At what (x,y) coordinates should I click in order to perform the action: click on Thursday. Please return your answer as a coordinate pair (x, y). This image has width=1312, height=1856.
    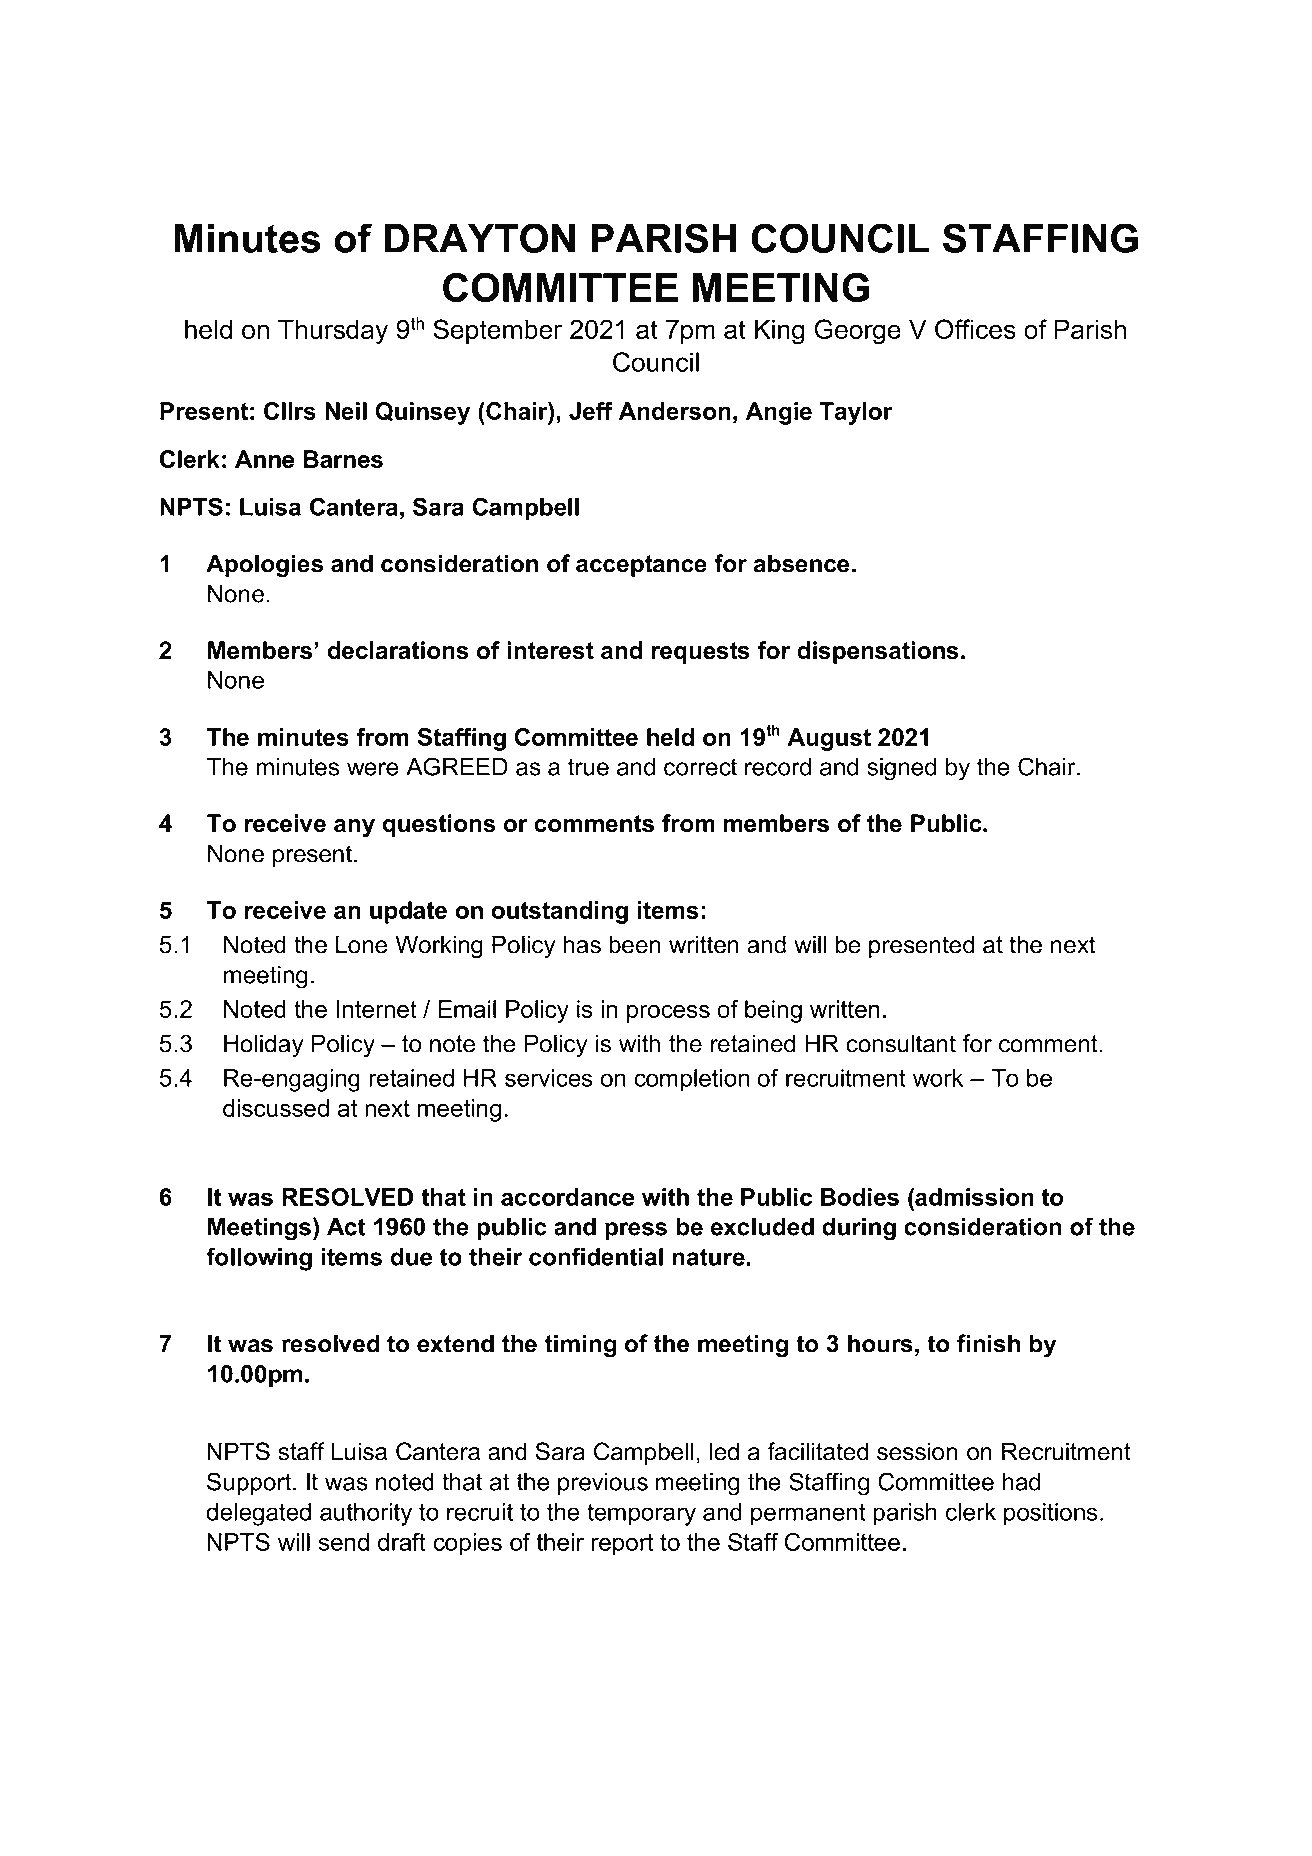
    Looking at the image, I should click on (333, 332).
